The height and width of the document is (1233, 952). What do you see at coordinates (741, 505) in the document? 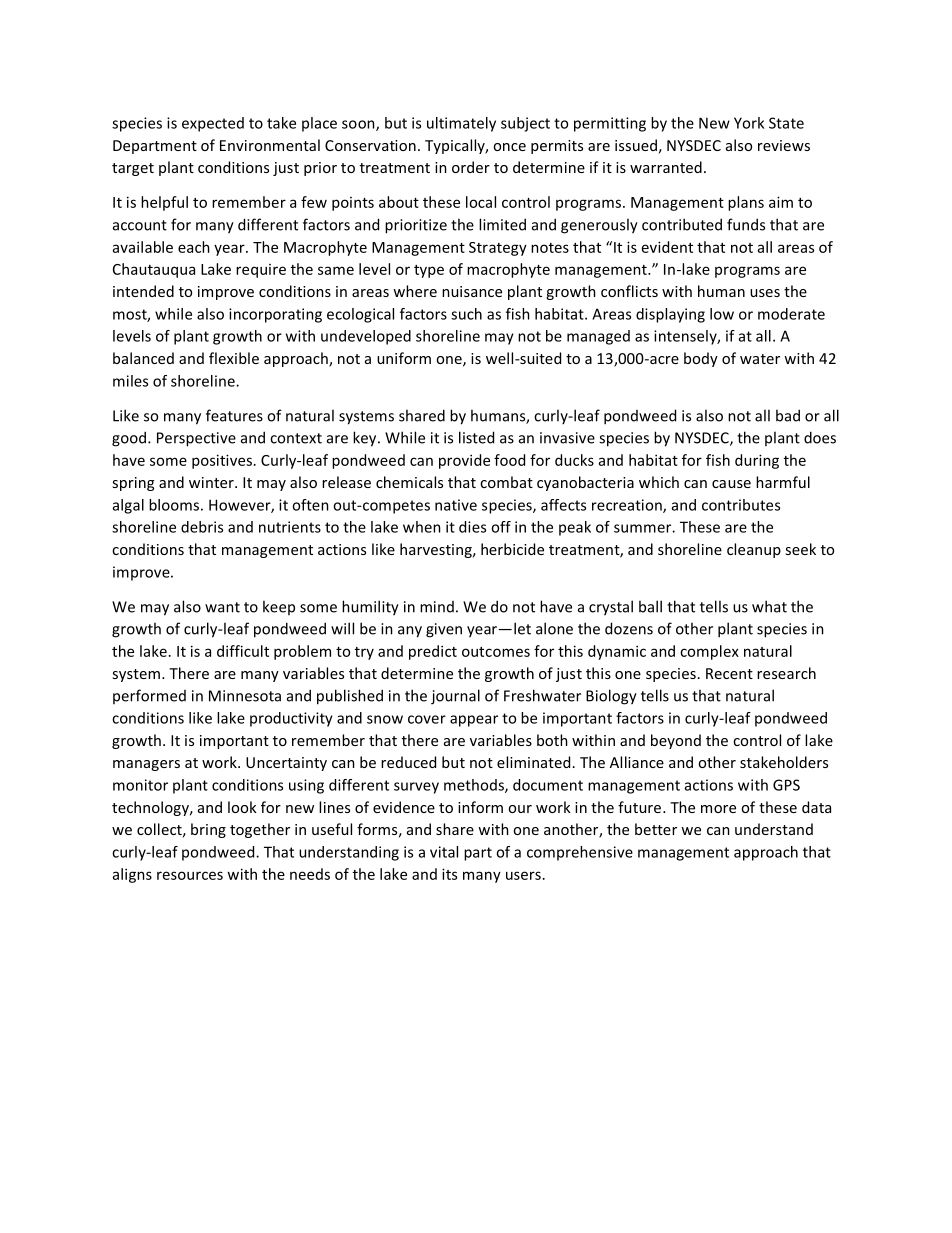
I see `contributes` at bounding box center [741, 505].
